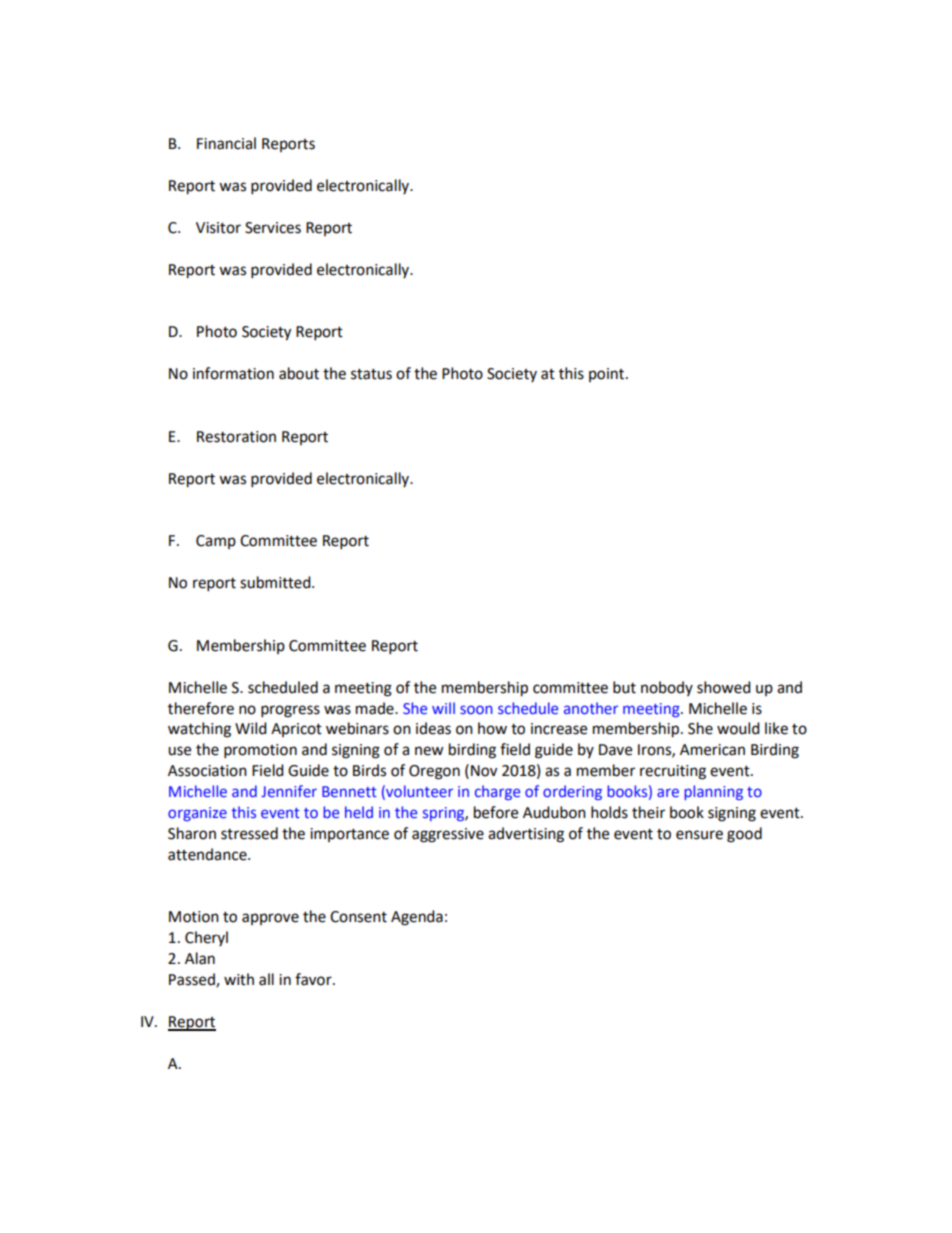  Describe the element at coordinates (724, 687) in the page. I see `showed` at that location.
